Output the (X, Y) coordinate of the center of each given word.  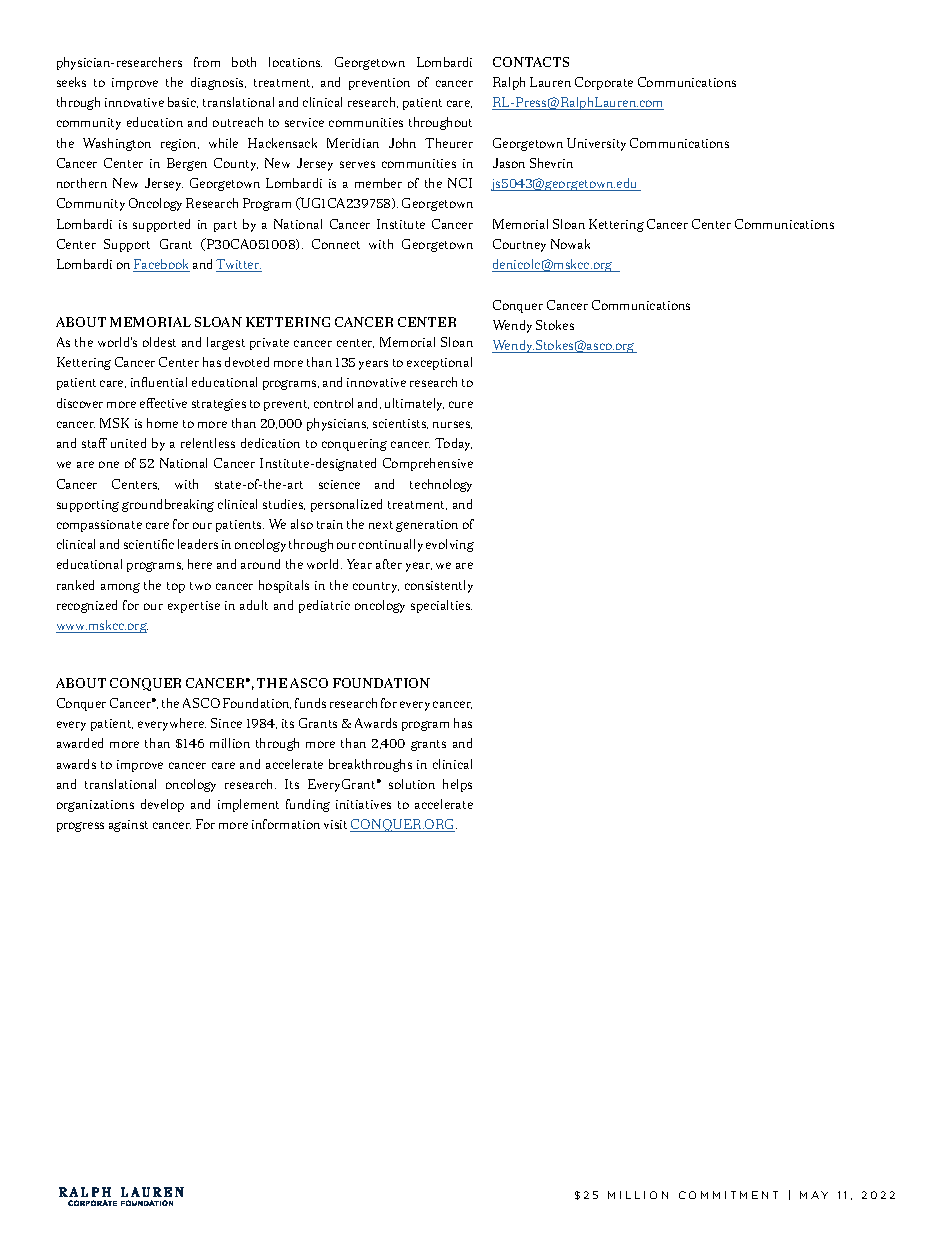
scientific (149, 544)
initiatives (363, 804)
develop (162, 805)
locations (295, 62)
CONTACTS (531, 62)
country (376, 587)
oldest (159, 342)
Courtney (519, 245)
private (269, 344)
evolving (450, 545)
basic (183, 102)
